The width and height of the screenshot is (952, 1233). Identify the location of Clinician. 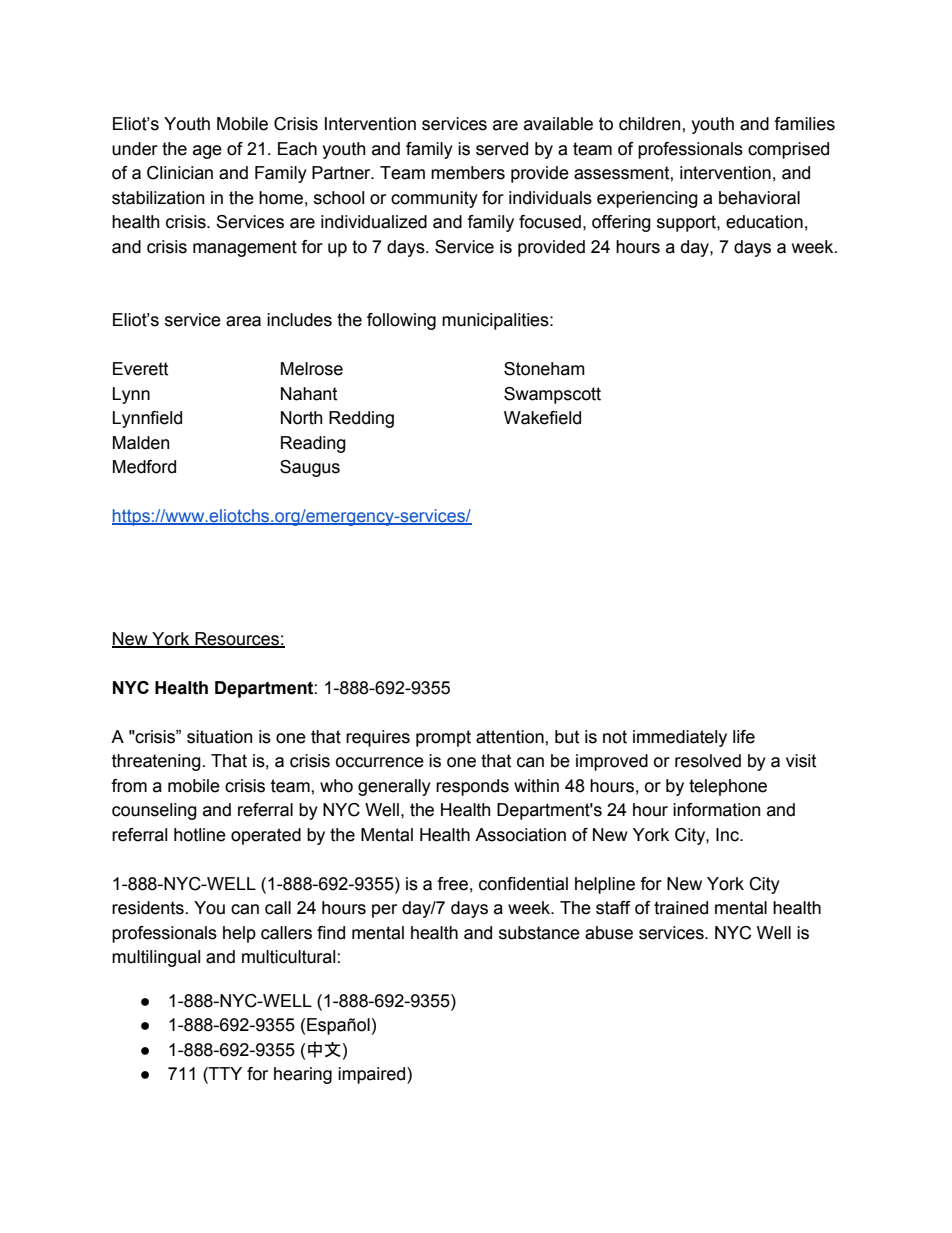
(180, 173).
